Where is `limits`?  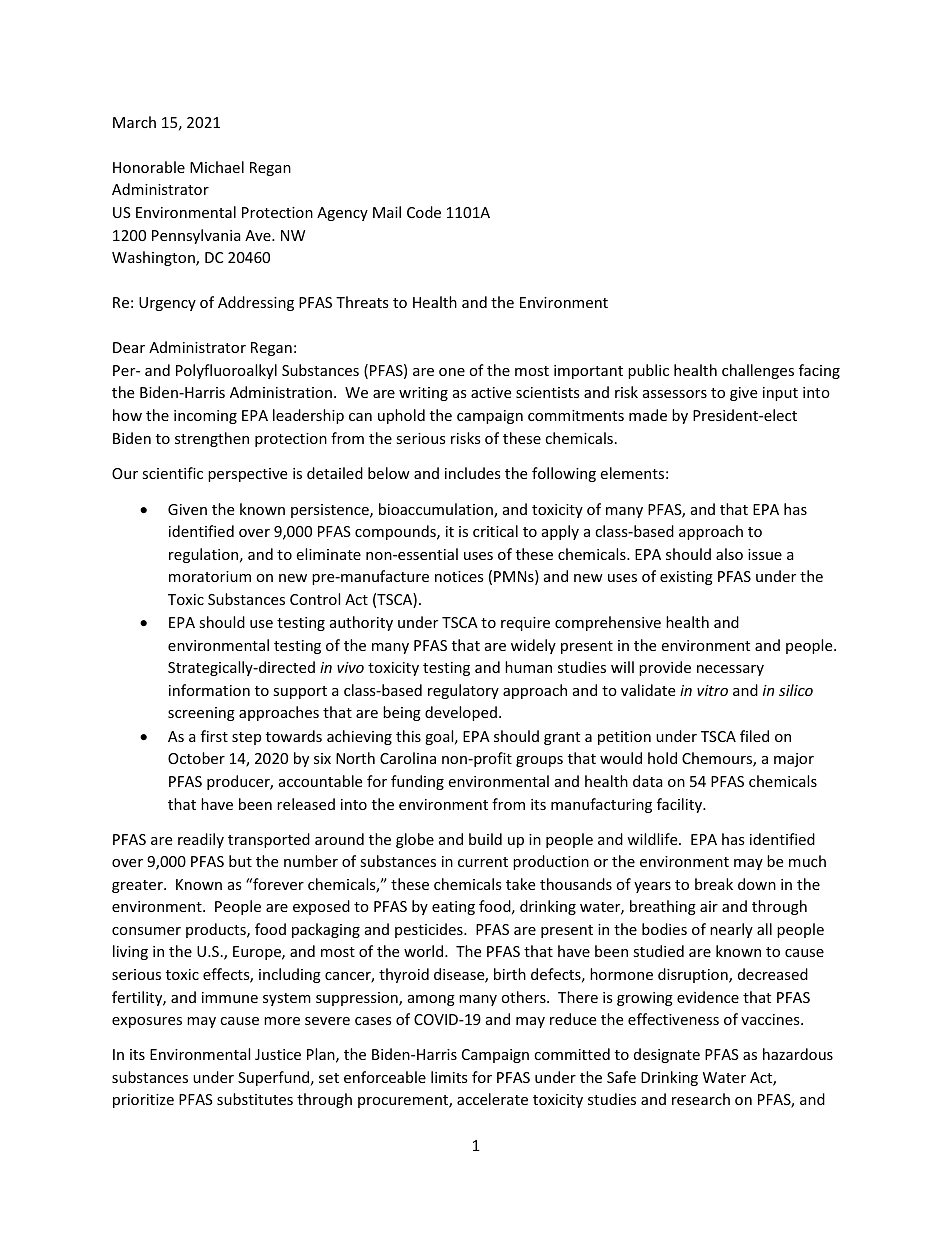
limits is located at coordinates (449, 1077).
